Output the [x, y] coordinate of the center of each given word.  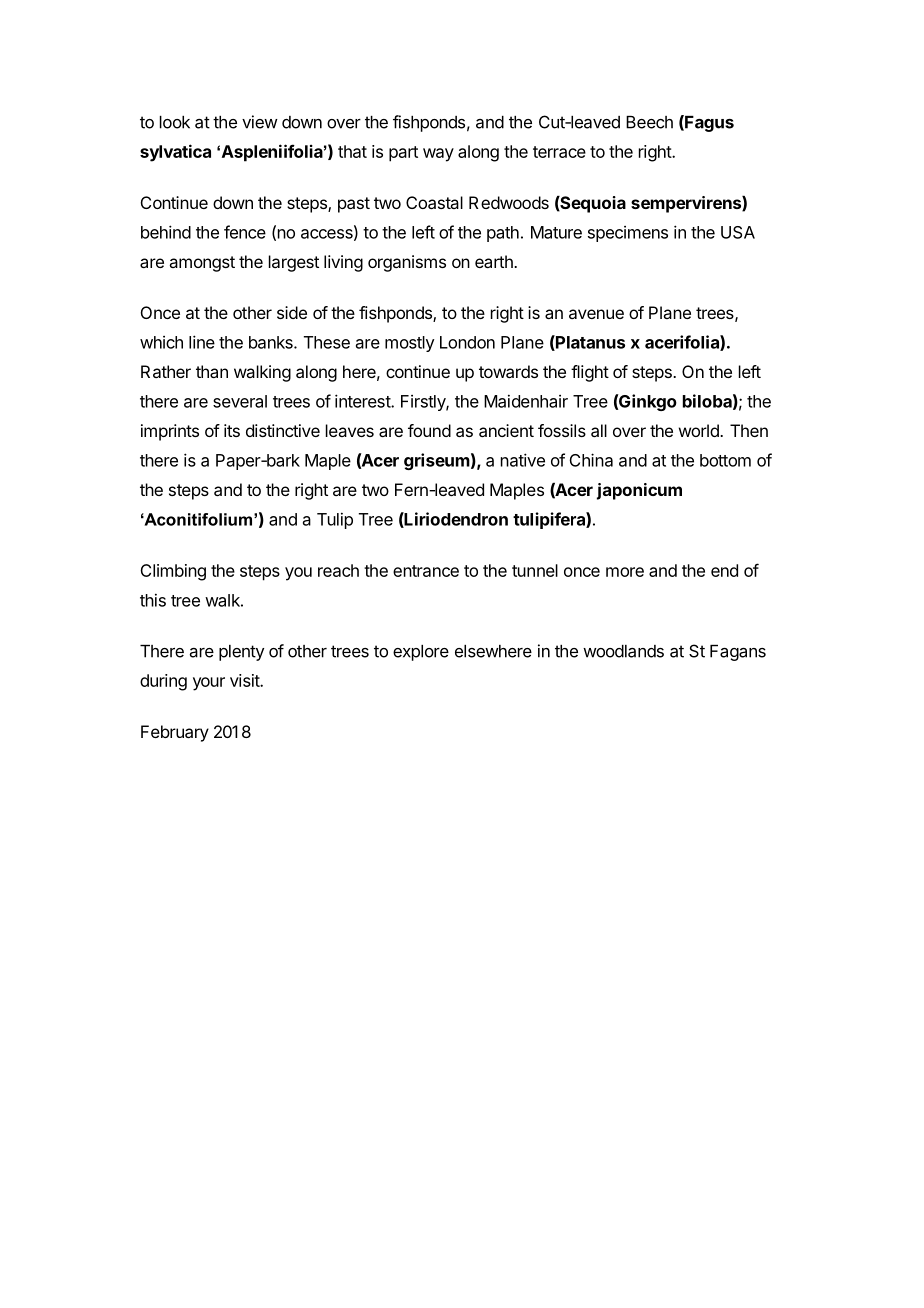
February [175, 733]
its [232, 430]
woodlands [623, 651]
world [700, 430]
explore [421, 653]
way [438, 155]
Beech [649, 122]
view [260, 122]
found [429, 430]
